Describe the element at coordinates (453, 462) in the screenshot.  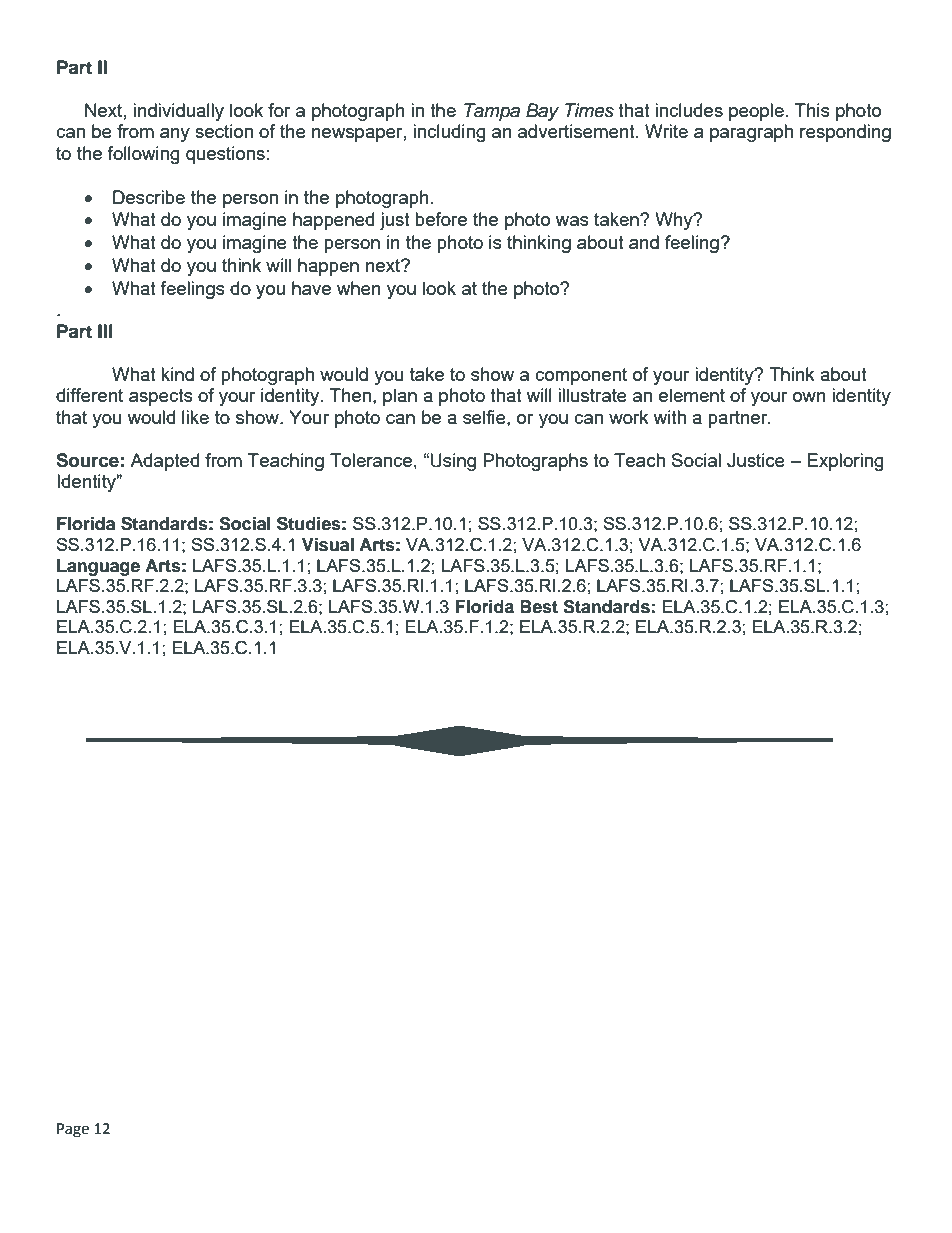
I see `Using` at that location.
